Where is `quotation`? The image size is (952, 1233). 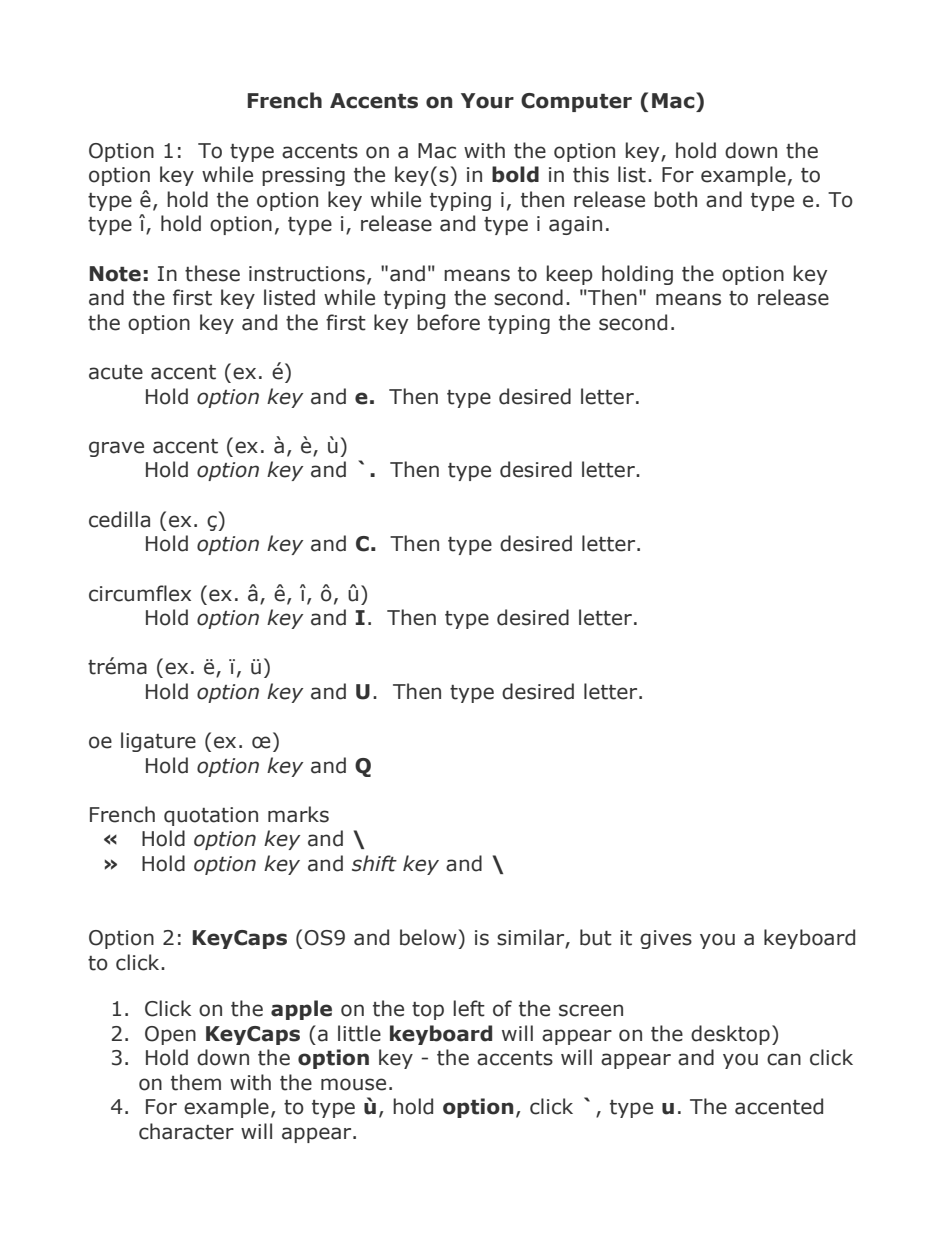 quotation is located at coordinates (211, 816).
